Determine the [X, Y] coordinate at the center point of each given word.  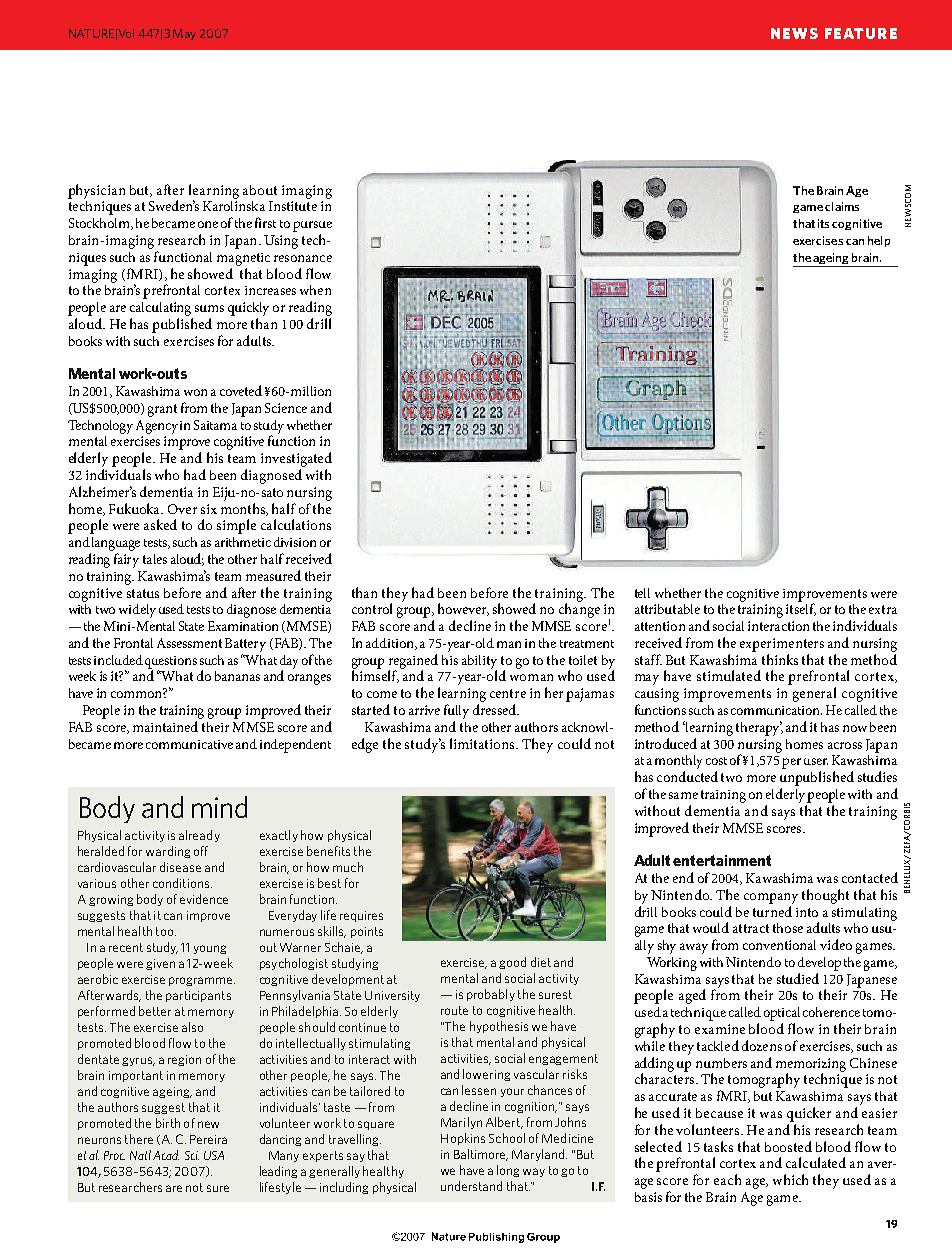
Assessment [189, 643]
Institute [293, 206]
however [463, 609]
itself [801, 608]
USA [214, 1155]
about [260, 190]
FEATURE [861, 33]
